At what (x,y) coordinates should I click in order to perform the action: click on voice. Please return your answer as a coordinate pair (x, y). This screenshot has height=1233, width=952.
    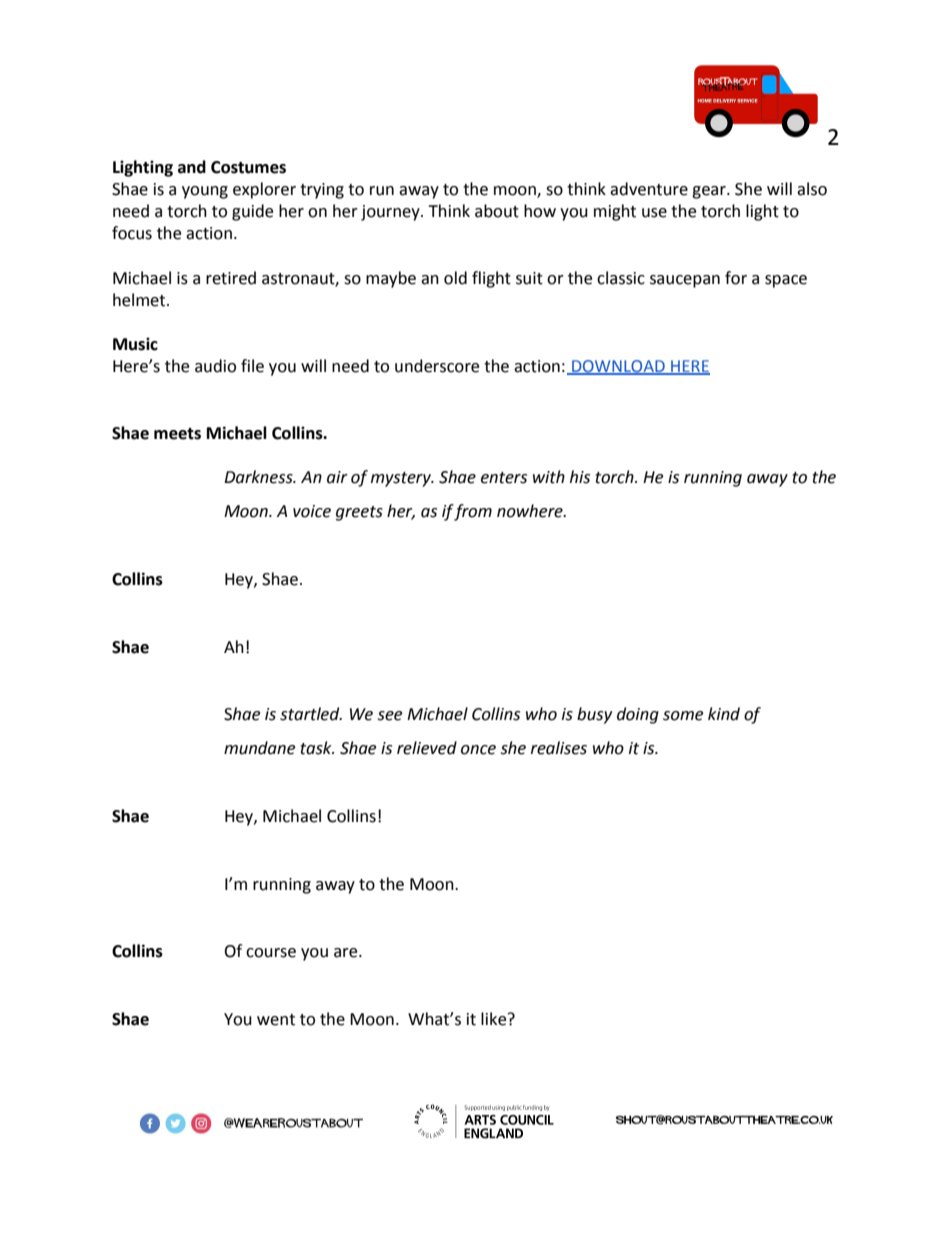
    Looking at the image, I should click on (312, 511).
